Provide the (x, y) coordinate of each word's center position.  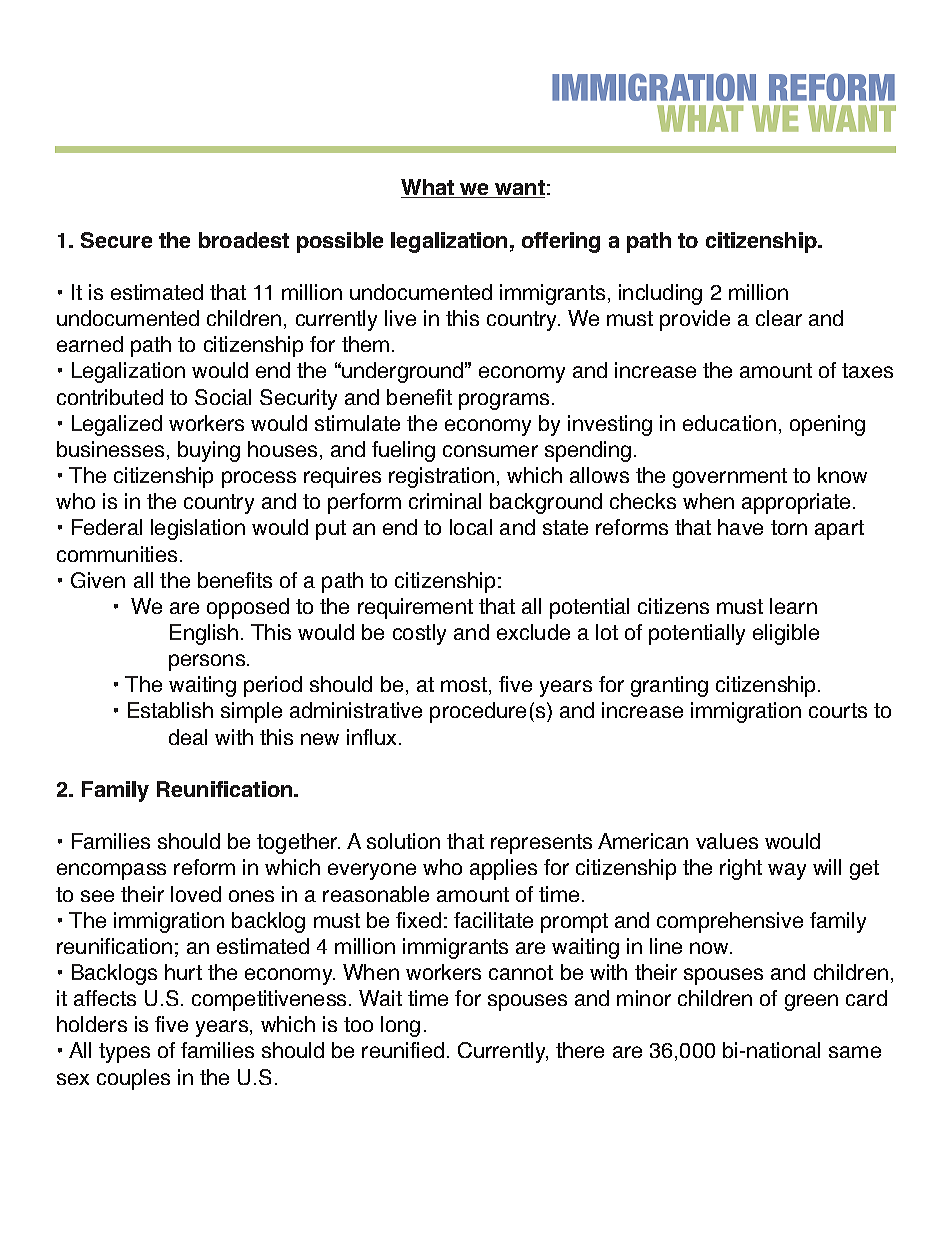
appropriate (796, 503)
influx (371, 737)
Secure (116, 240)
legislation (198, 529)
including (660, 294)
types (124, 1053)
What (428, 188)
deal (188, 737)
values (727, 841)
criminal (445, 501)
